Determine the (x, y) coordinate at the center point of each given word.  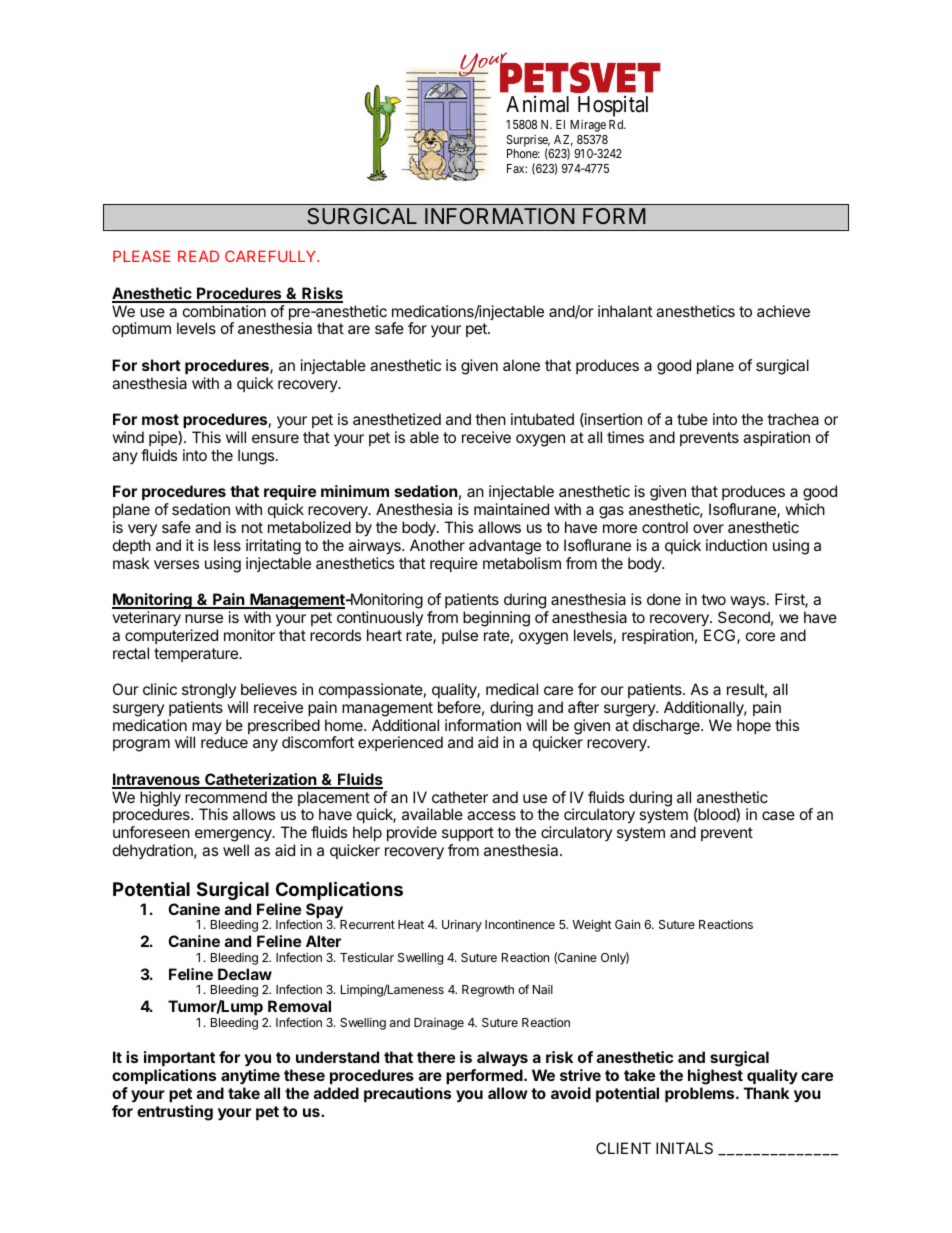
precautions (407, 1094)
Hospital (613, 106)
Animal (537, 104)
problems (701, 1094)
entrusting (175, 1113)
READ (198, 256)
